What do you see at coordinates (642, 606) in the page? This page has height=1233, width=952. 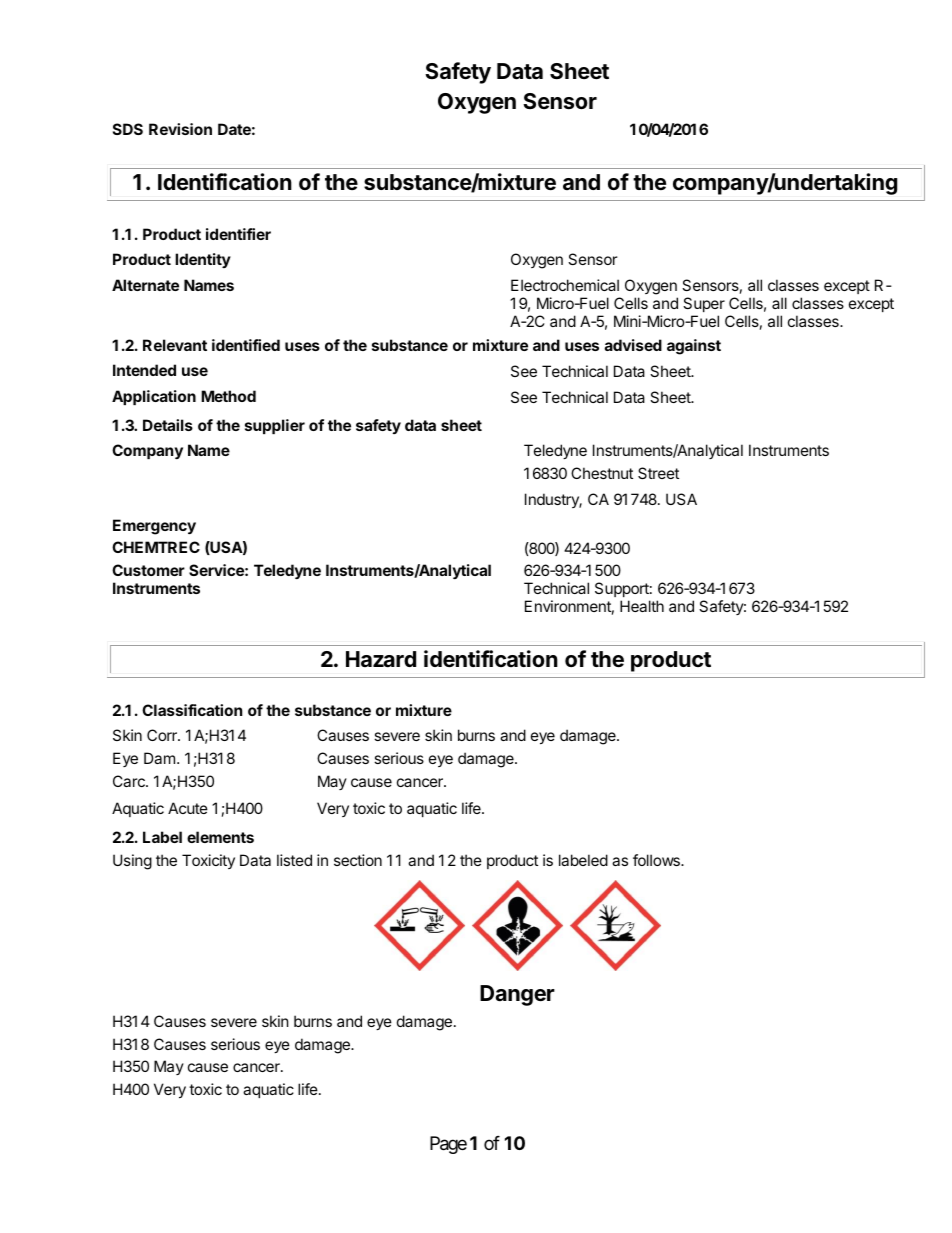 I see `Health` at bounding box center [642, 606].
